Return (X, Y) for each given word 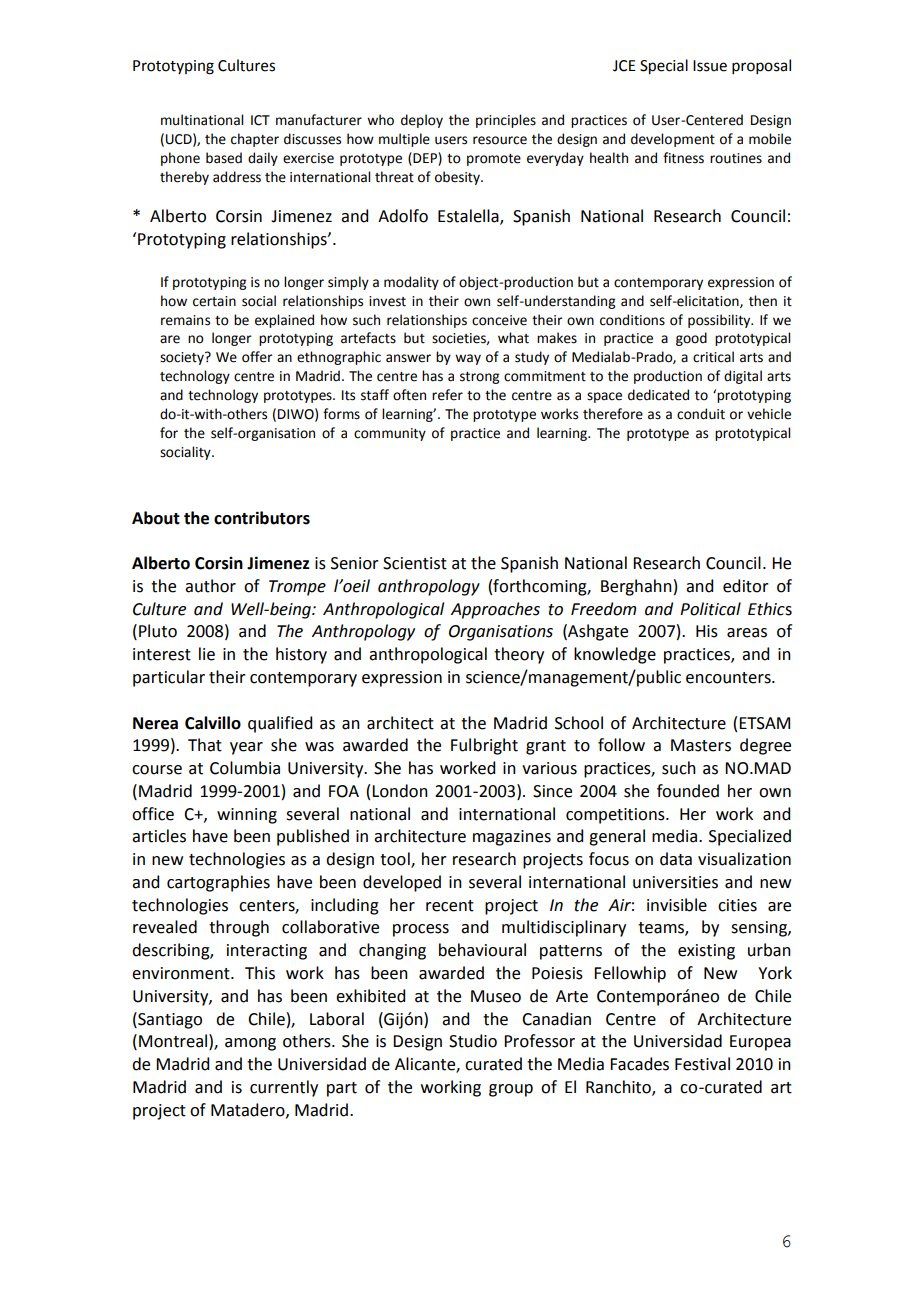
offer (257, 357)
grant (546, 747)
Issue (710, 66)
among (250, 1044)
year (246, 748)
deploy (422, 121)
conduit (701, 414)
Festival (702, 1064)
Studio (473, 1041)
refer (447, 395)
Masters (701, 745)
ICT (260, 120)
